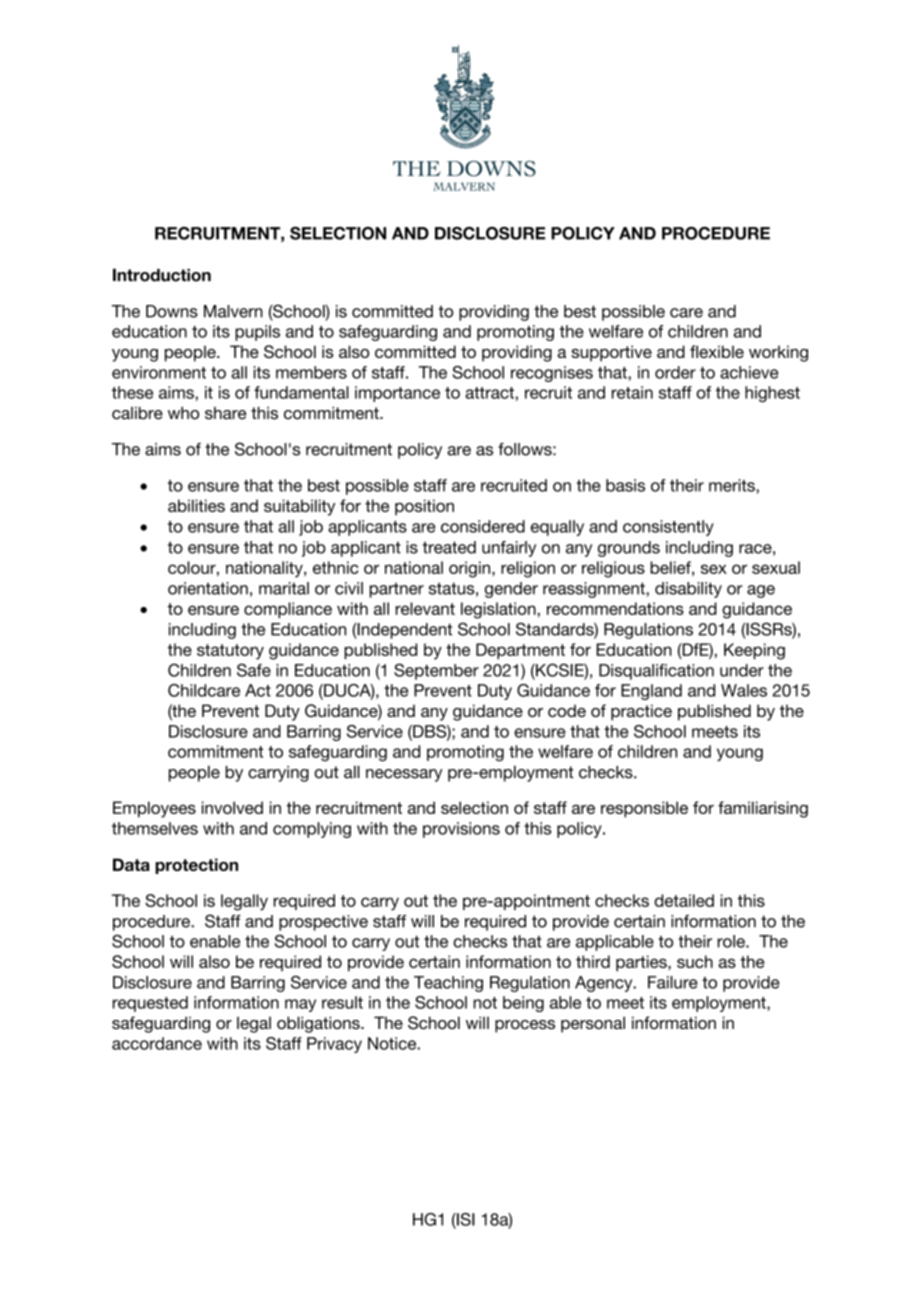 Image resolution: width=924 pixels, height=1308 pixels. Describe the element at coordinates (717, 351) in the screenshot. I see `flexible` at that location.
